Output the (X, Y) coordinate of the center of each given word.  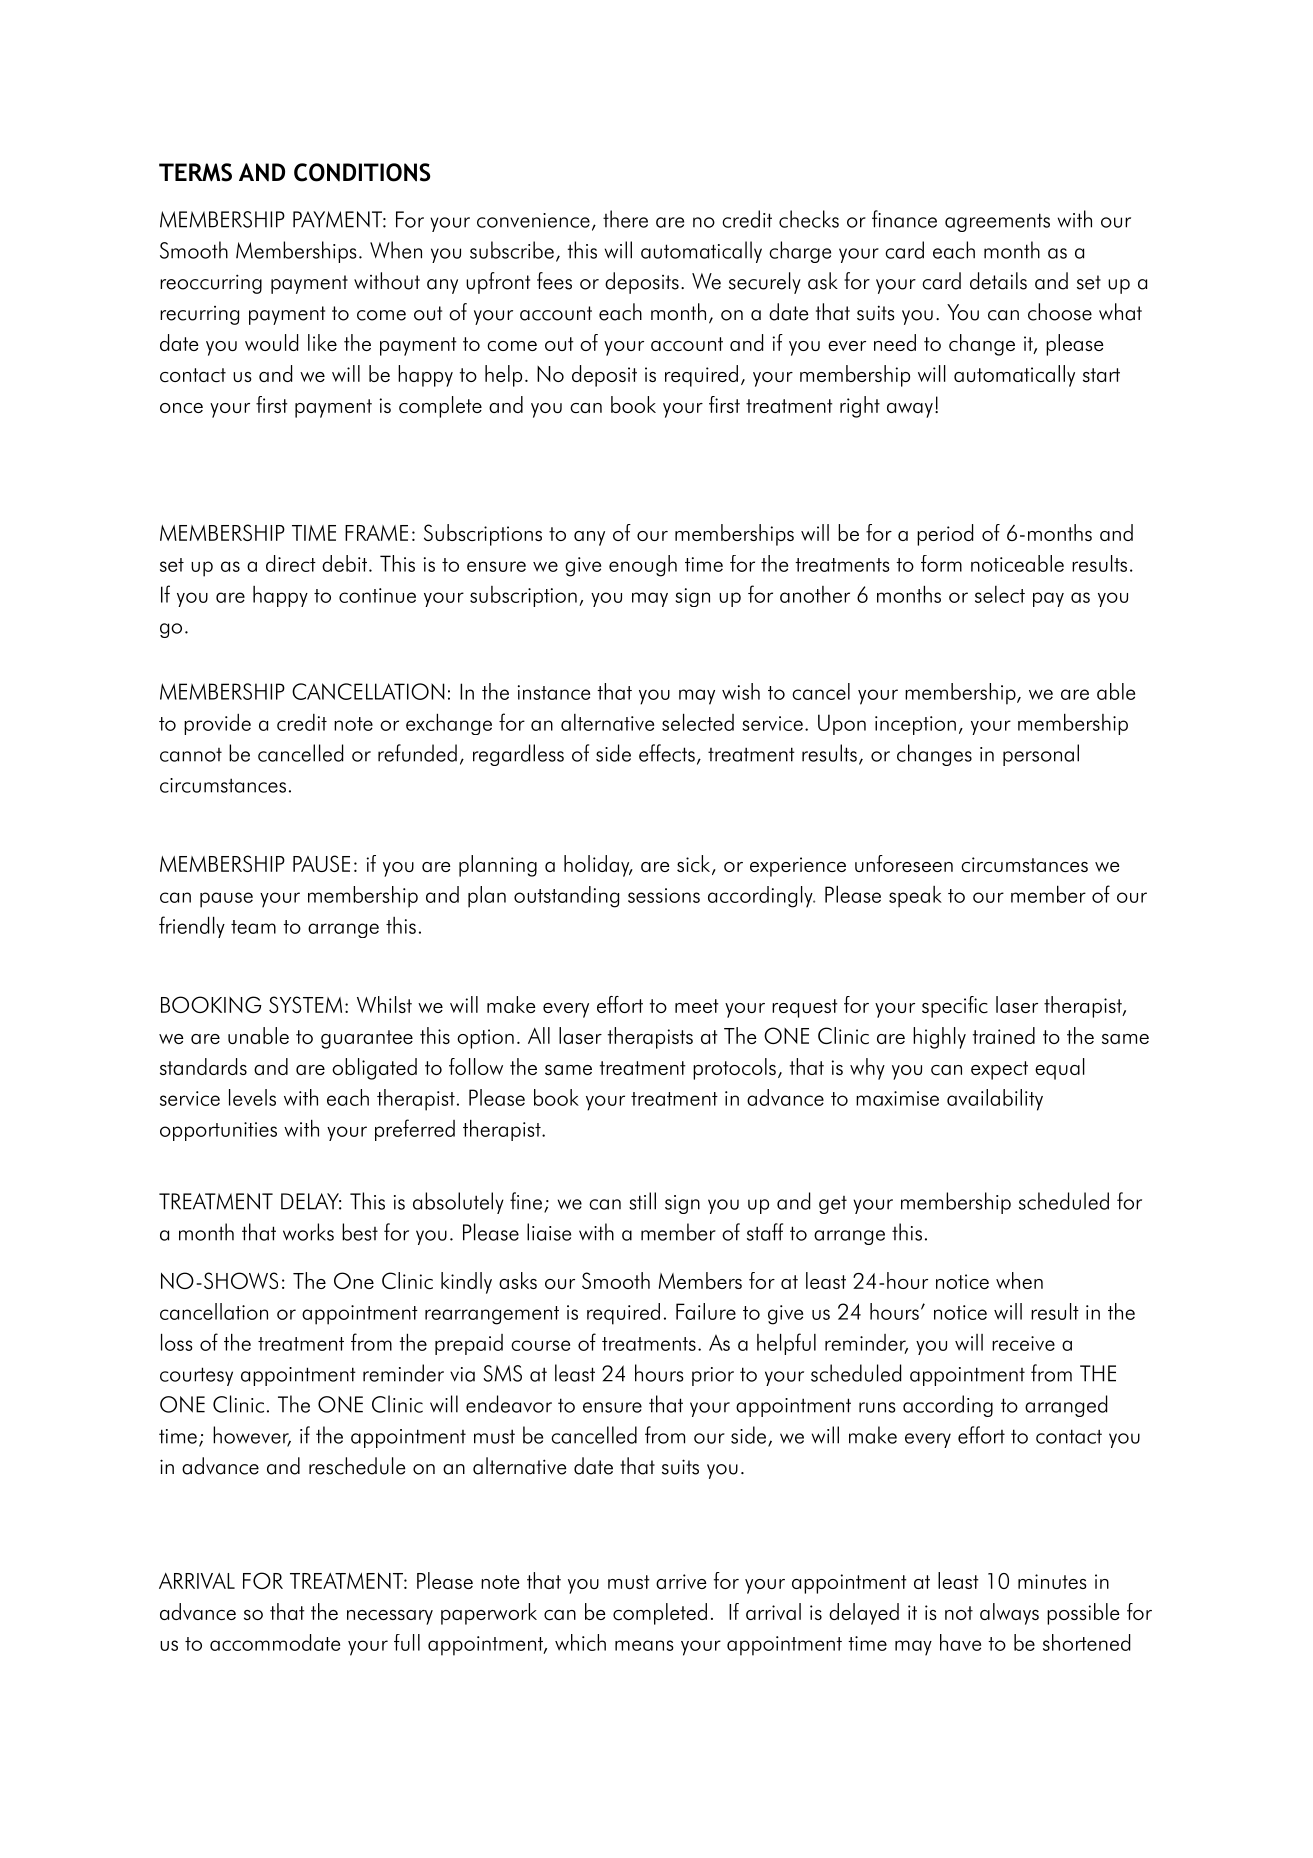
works (308, 1232)
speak (915, 897)
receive (1023, 1343)
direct (291, 563)
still (642, 1201)
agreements (997, 222)
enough (643, 566)
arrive (681, 1581)
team (253, 927)
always (1009, 1614)
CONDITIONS (362, 172)
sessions (664, 895)
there (625, 219)
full (407, 1642)
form (941, 563)
